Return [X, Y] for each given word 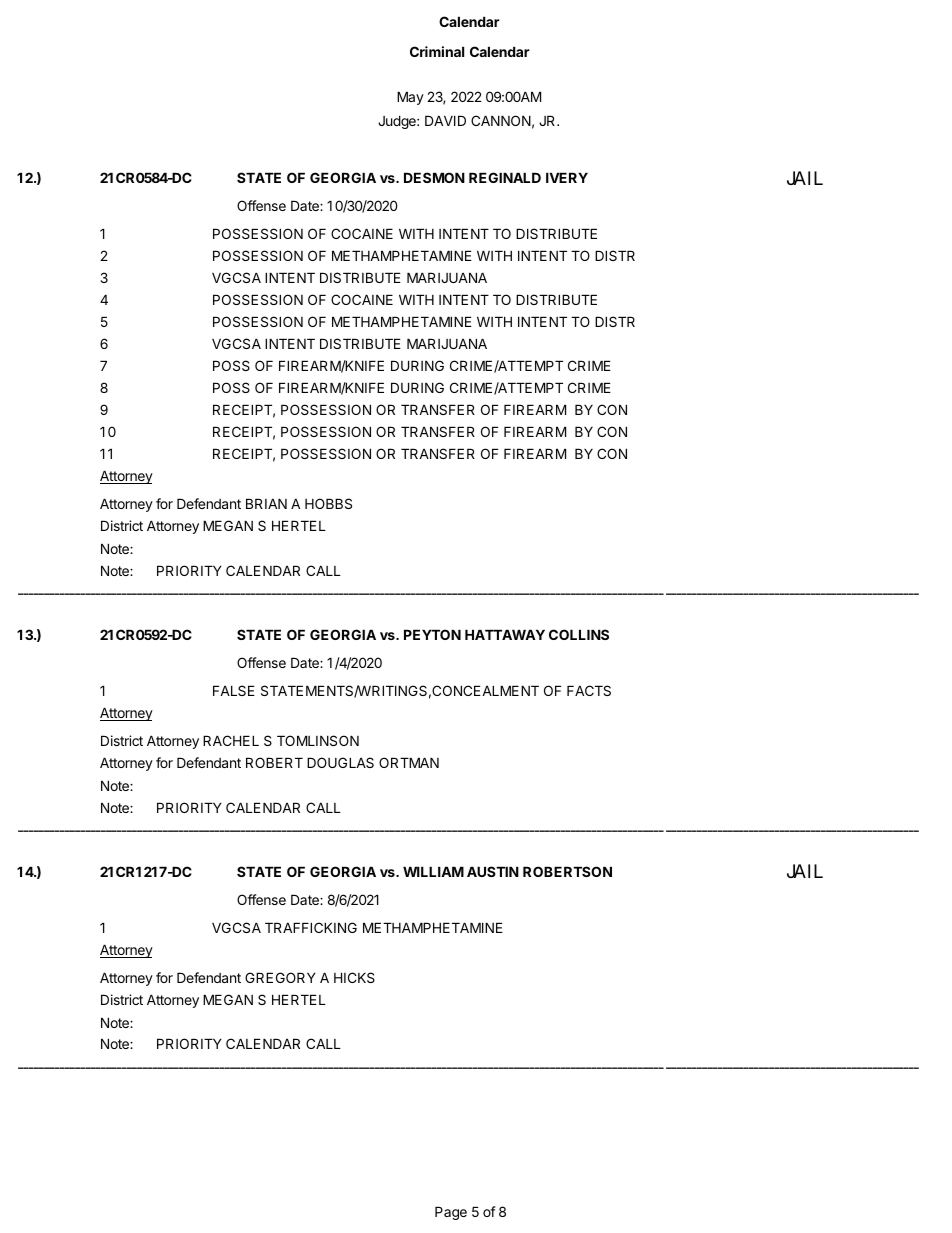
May [410, 98]
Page [451, 1213]
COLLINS [579, 634]
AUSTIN [493, 871]
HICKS [354, 977]
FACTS [589, 690]
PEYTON [432, 634]
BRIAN [266, 503]
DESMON [434, 177]
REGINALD [505, 177]
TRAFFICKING [311, 927]
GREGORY [280, 977]
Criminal [437, 51]
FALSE [234, 690]
